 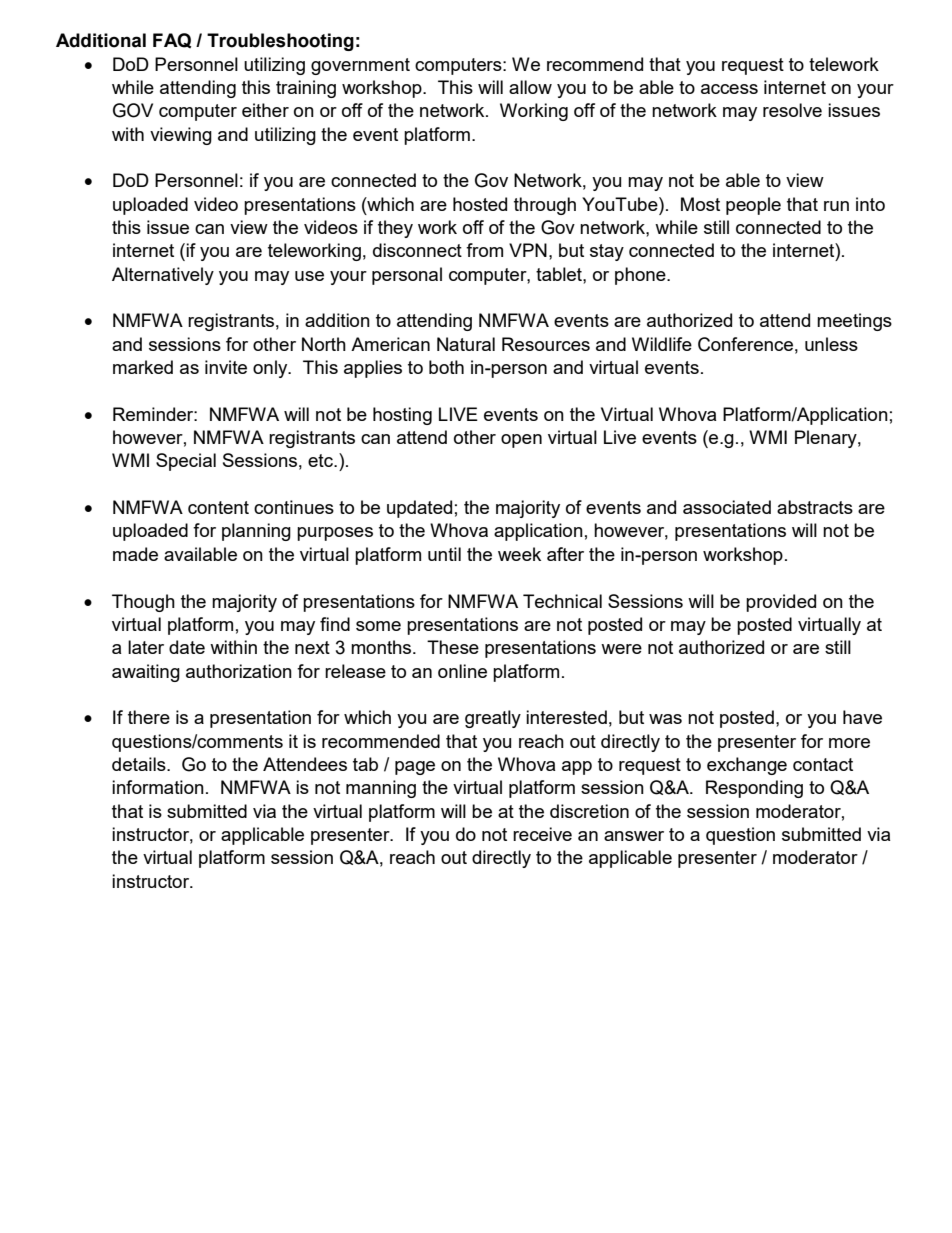 I want to click on provided, so click(x=781, y=603).
